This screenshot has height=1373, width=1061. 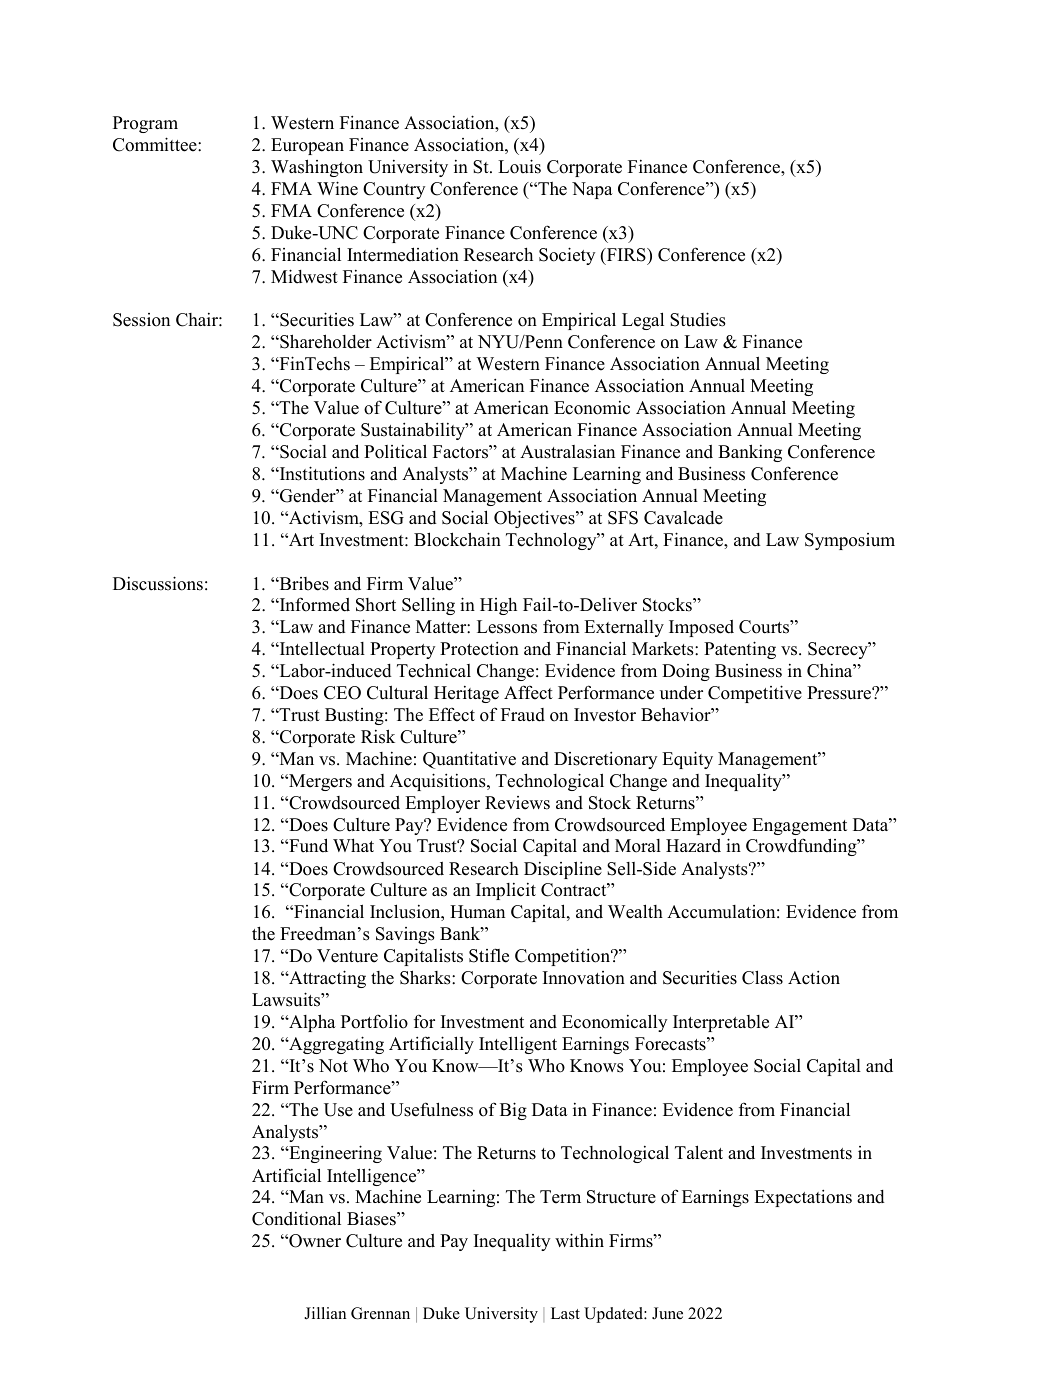 I want to click on Fraud, so click(x=523, y=715).
